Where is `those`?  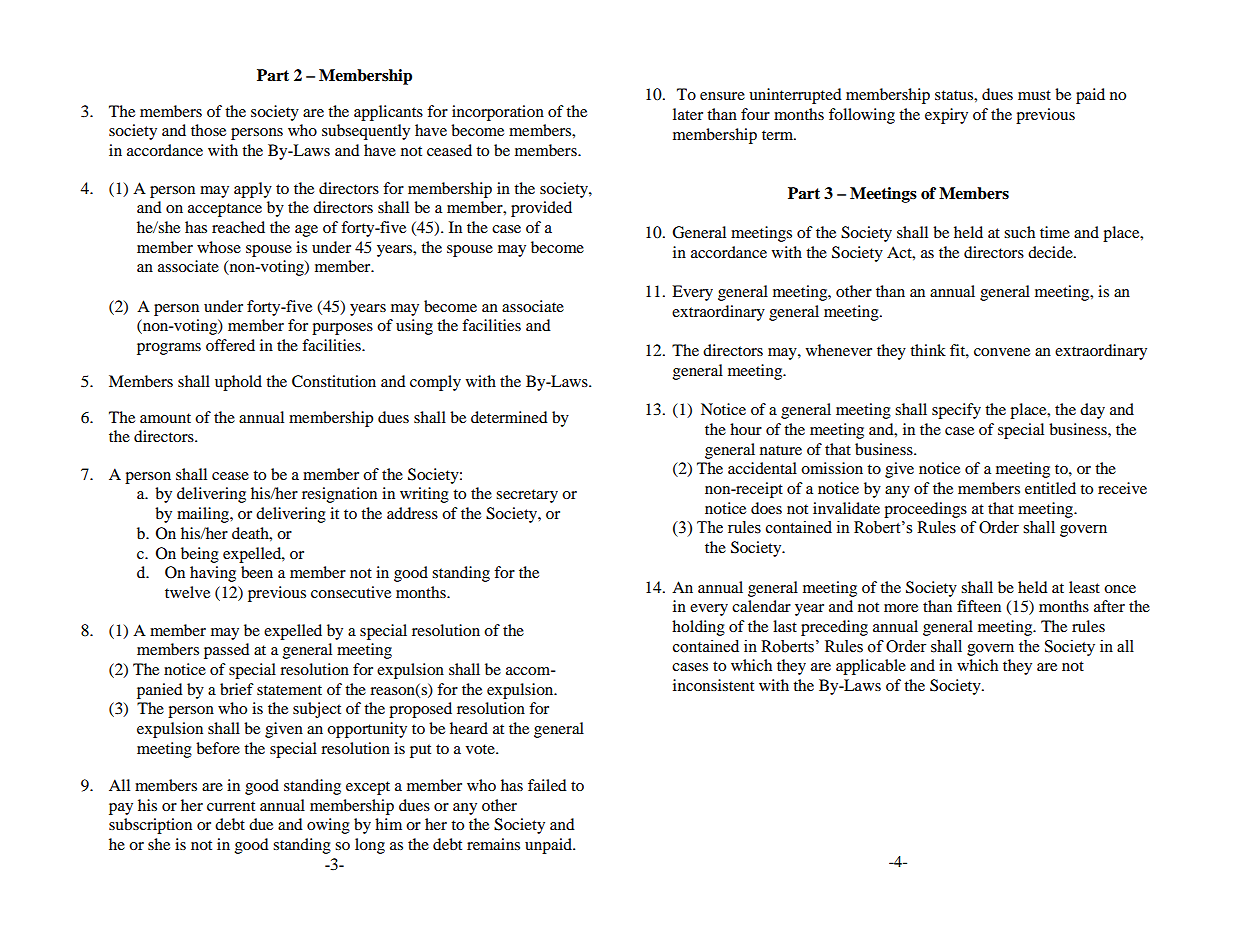 those is located at coordinates (208, 130).
